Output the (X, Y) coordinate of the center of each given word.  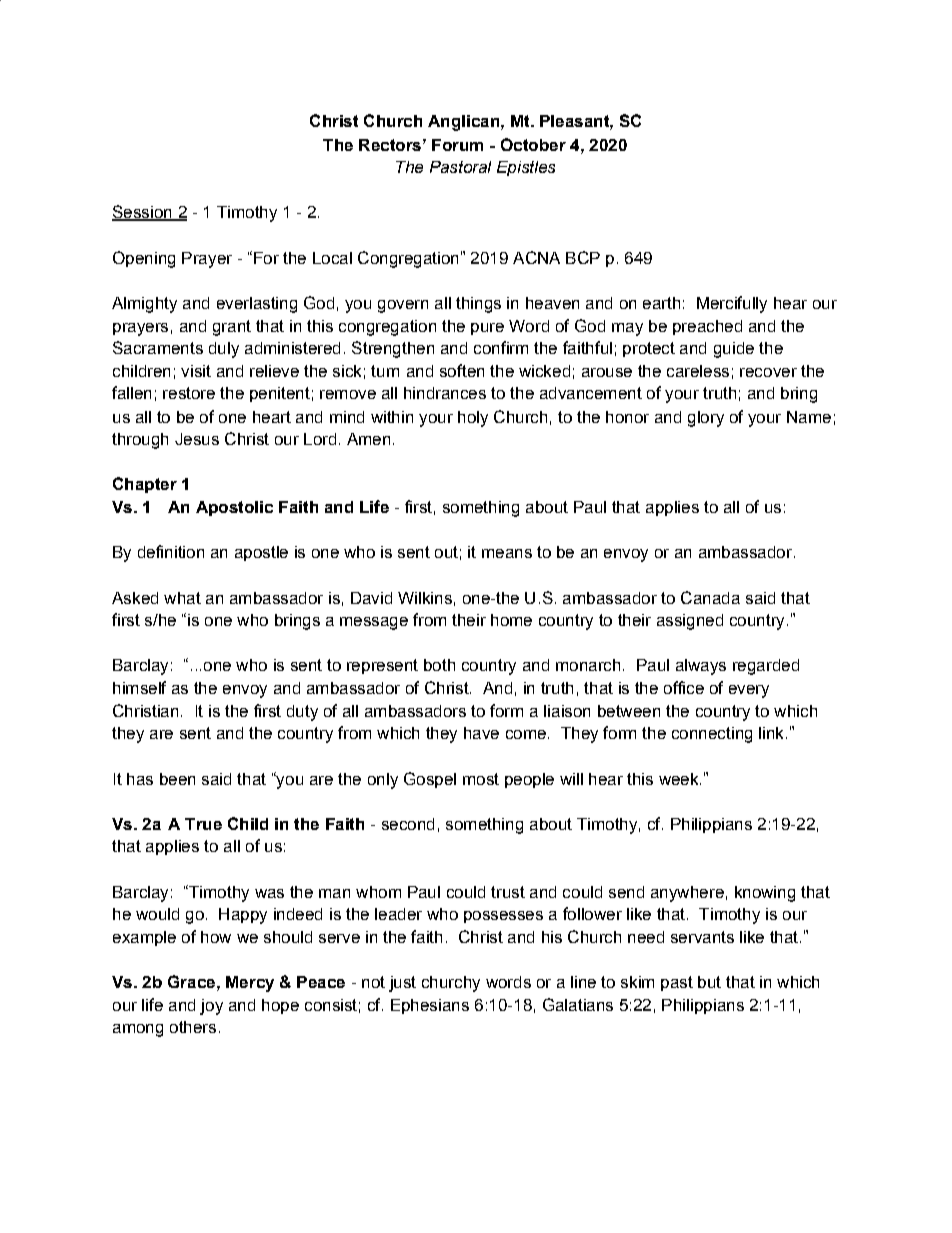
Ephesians (430, 1006)
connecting (712, 735)
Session (143, 213)
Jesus (197, 439)
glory (706, 419)
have (481, 733)
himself (139, 687)
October (533, 144)
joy (211, 1007)
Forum (457, 145)
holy (473, 419)
